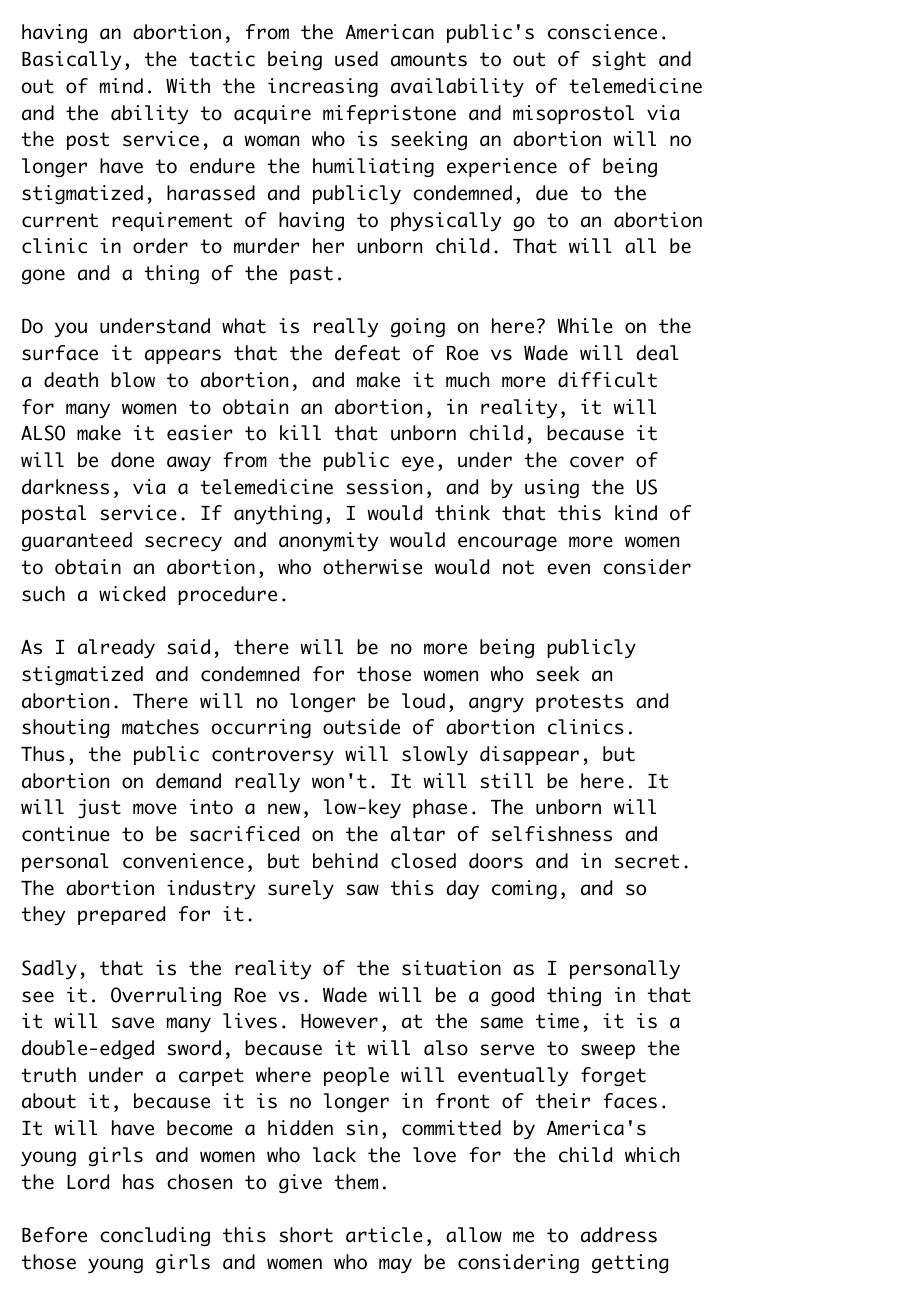 The height and width of the image is (1308, 924). Describe the element at coordinates (384, 1235) in the image. I see `article` at that location.
